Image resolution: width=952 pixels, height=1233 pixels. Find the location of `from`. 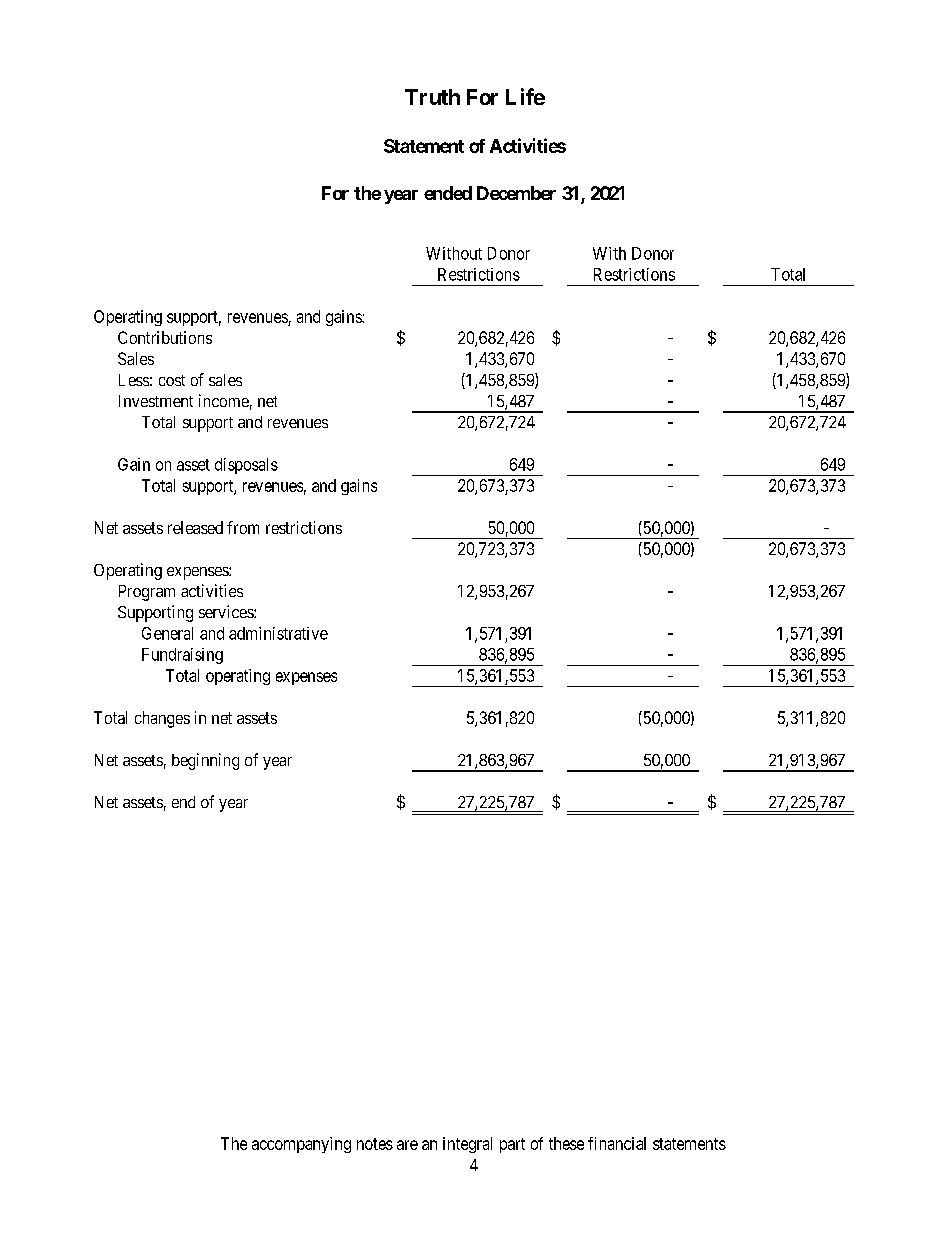

from is located at coordinates (243, 527).
